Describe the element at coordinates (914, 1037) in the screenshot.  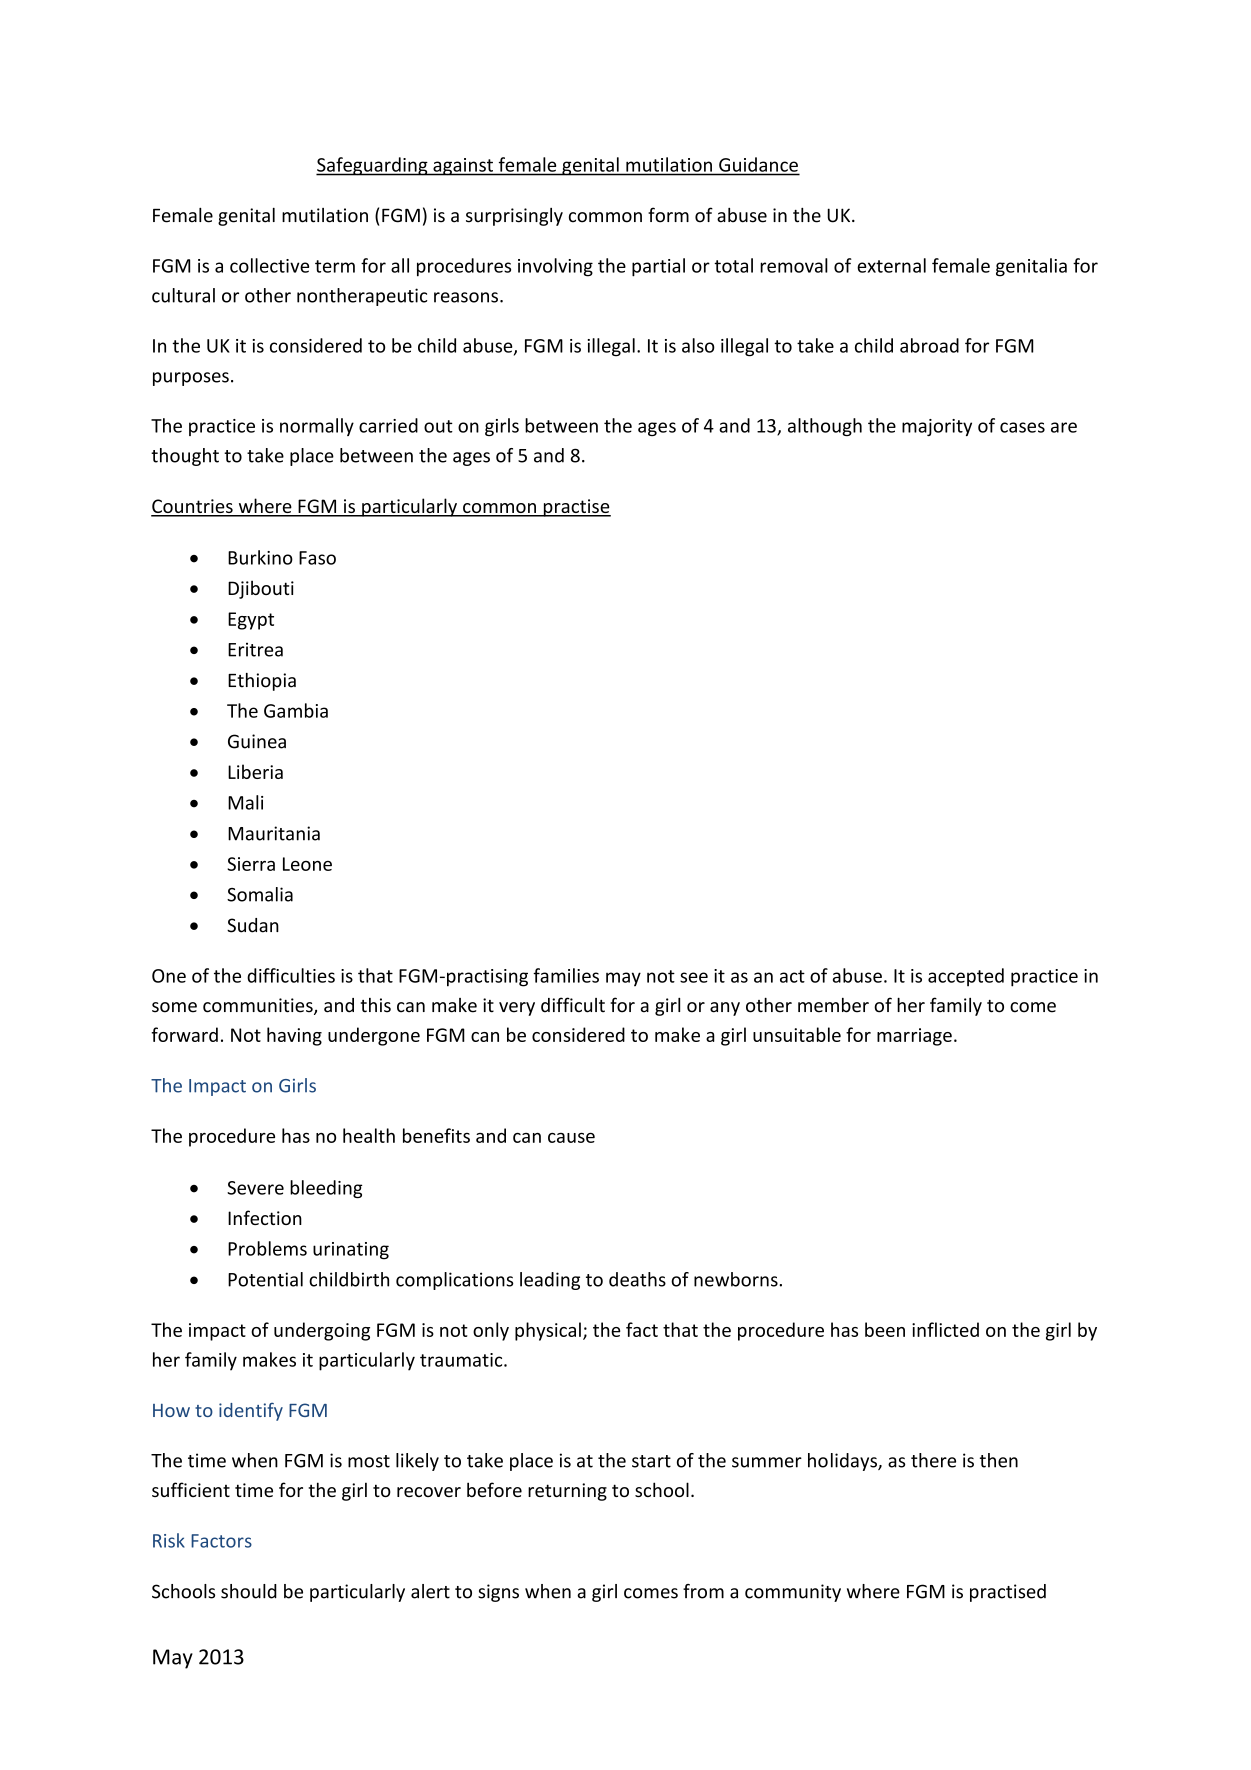
I see `marriage` at that location.
